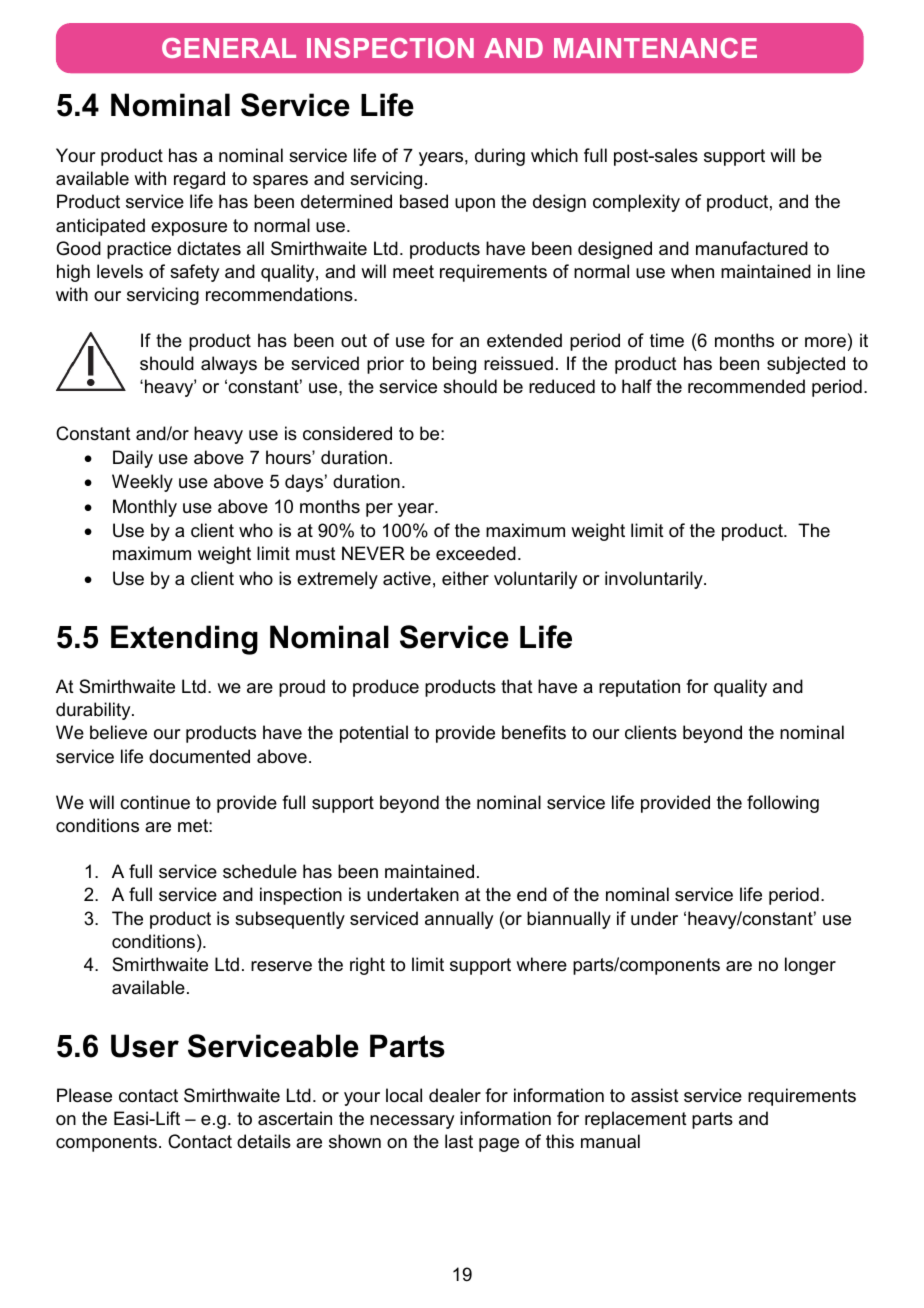 Image resolution: width=924 pixels, height=1308 pixels. I want to click on Weekly, so click(142, 483).
